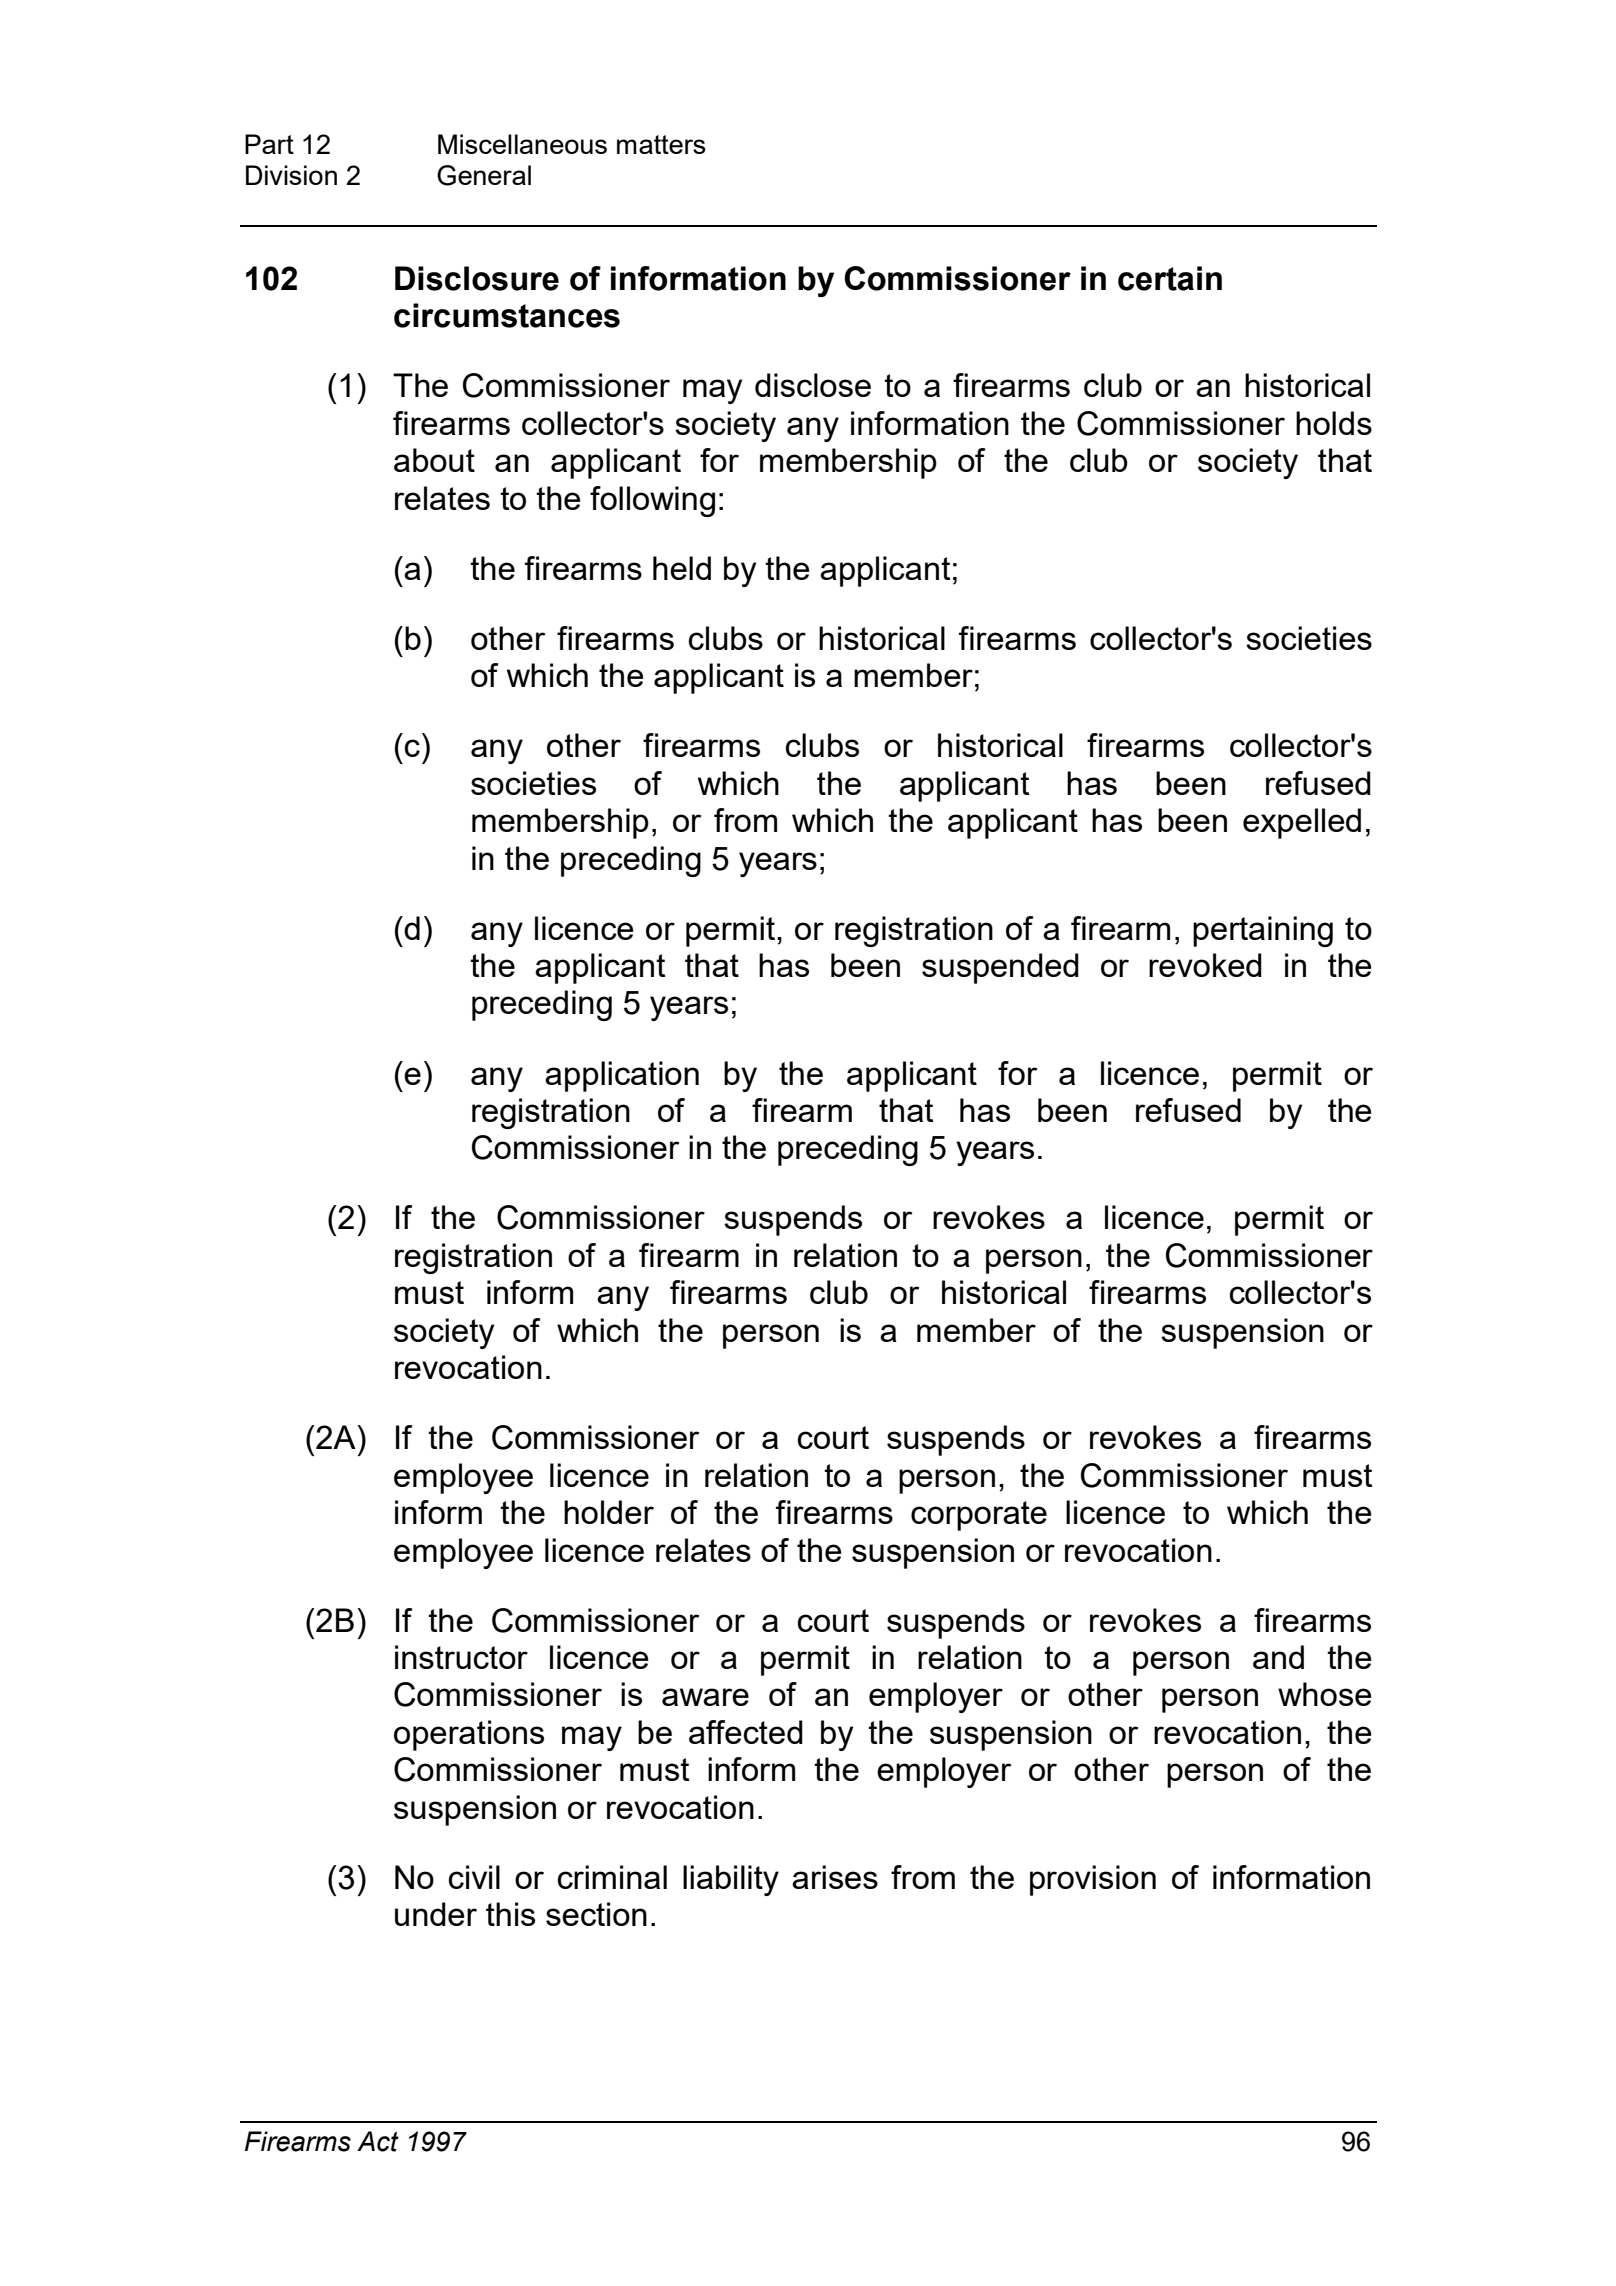  Describe the element at coordinates (682, 568) in the image. I see `held` at that location.
